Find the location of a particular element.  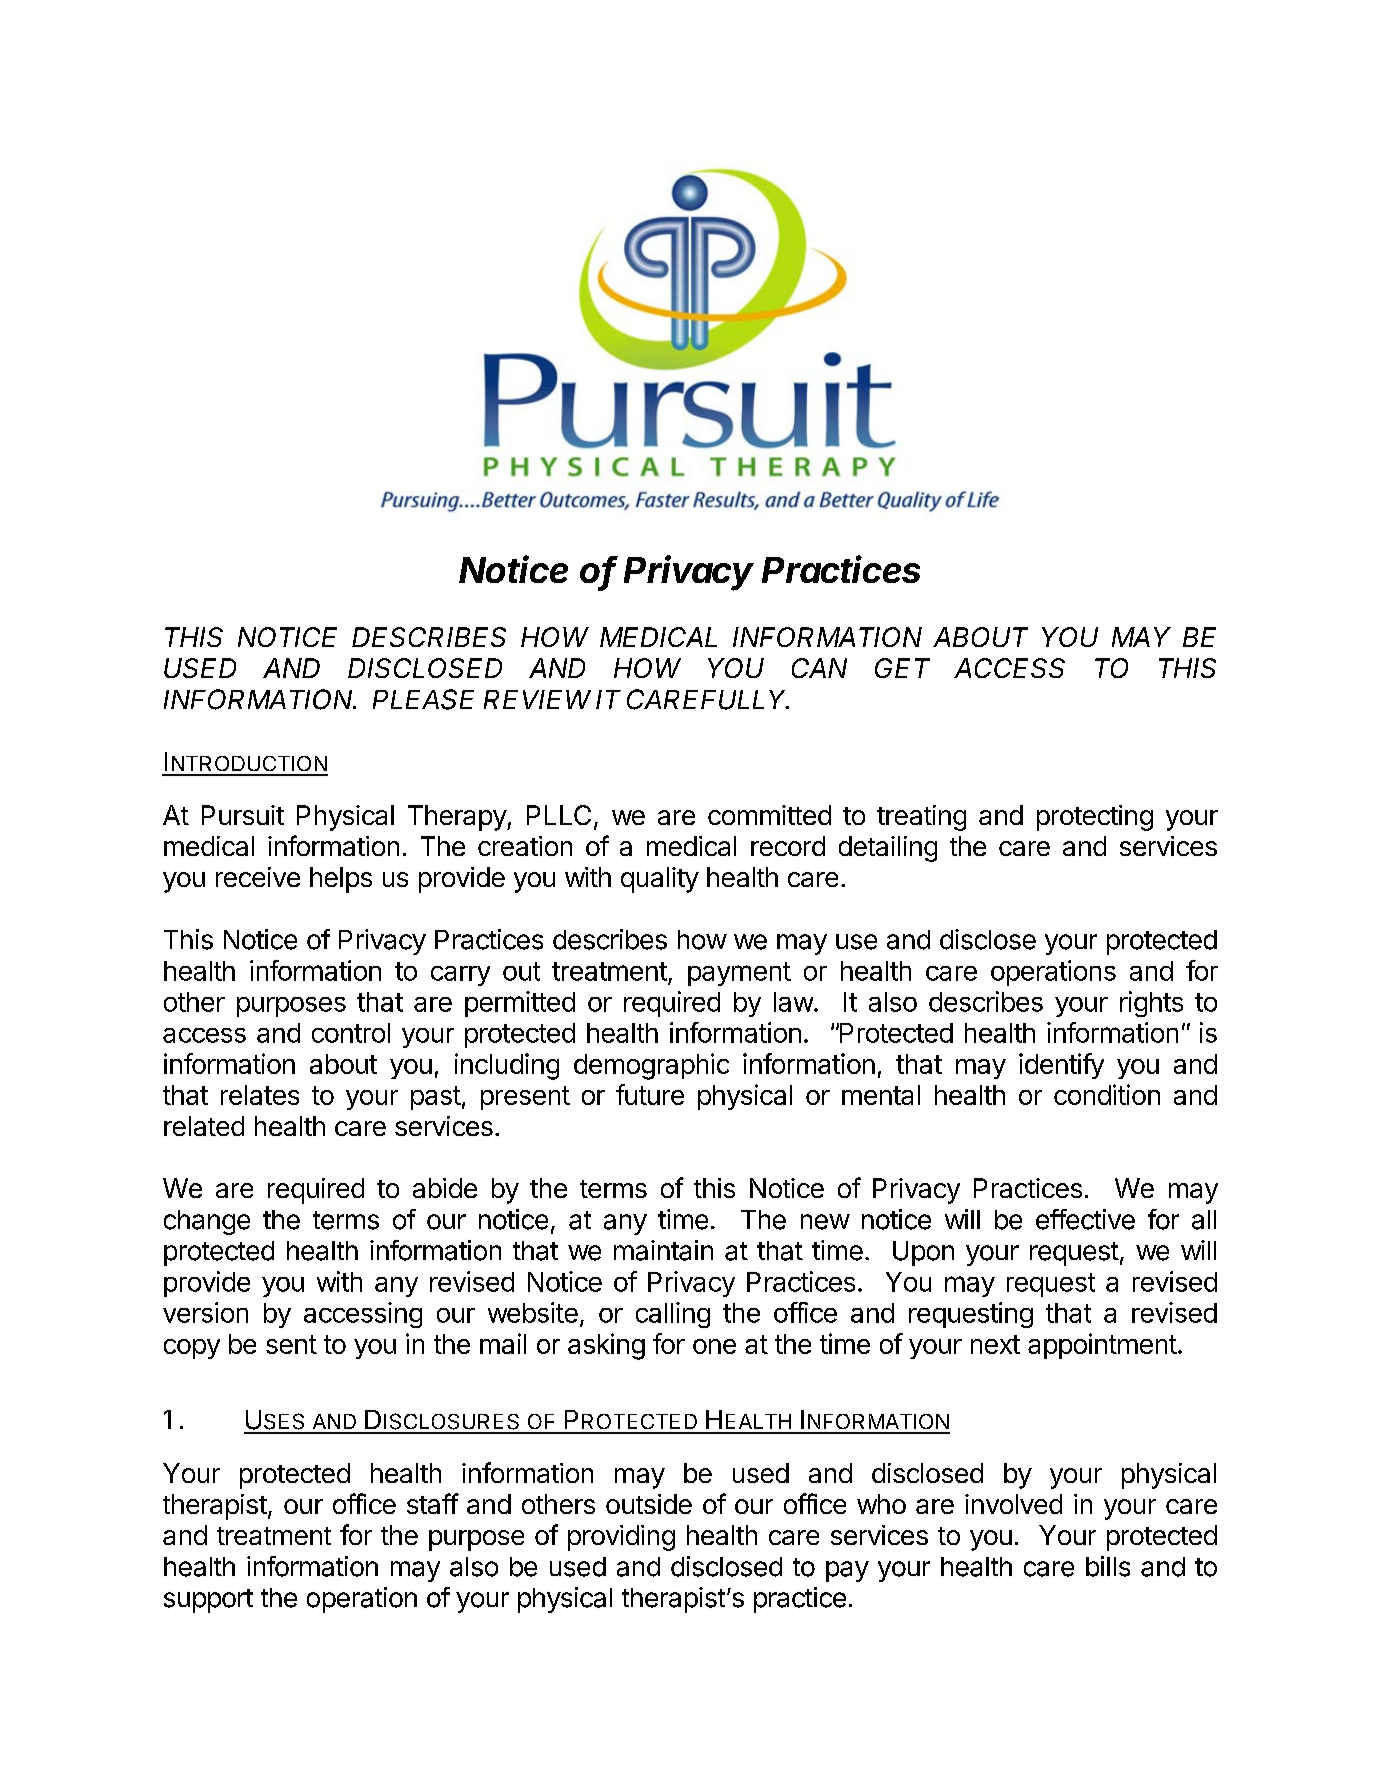

future is located at coordinates (650, 1094).
